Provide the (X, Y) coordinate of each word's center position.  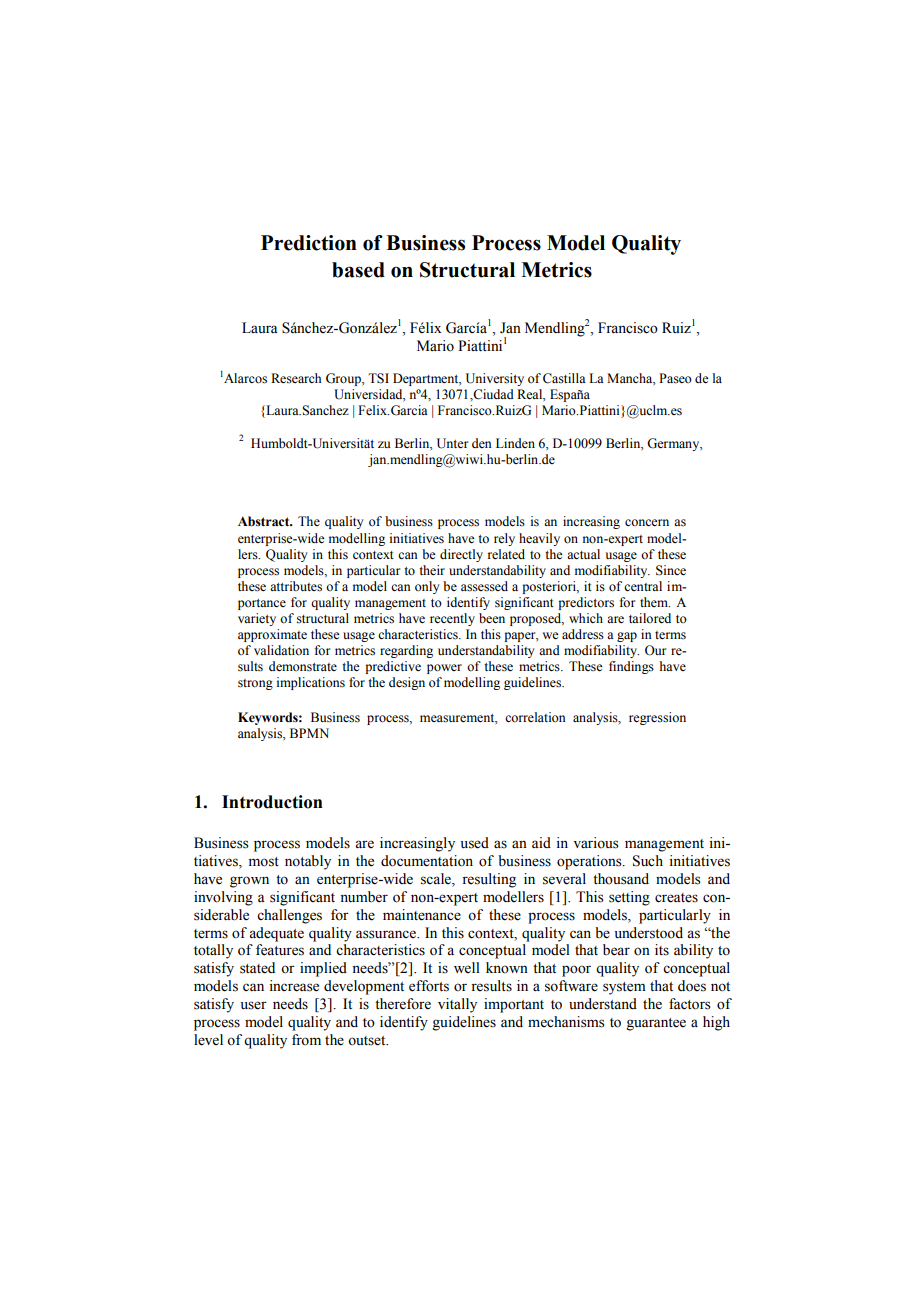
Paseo (675, 378)
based (358, 270)
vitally (457, 1005)
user (253, 1005)
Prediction (309, 243)
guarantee (656, 1024)
